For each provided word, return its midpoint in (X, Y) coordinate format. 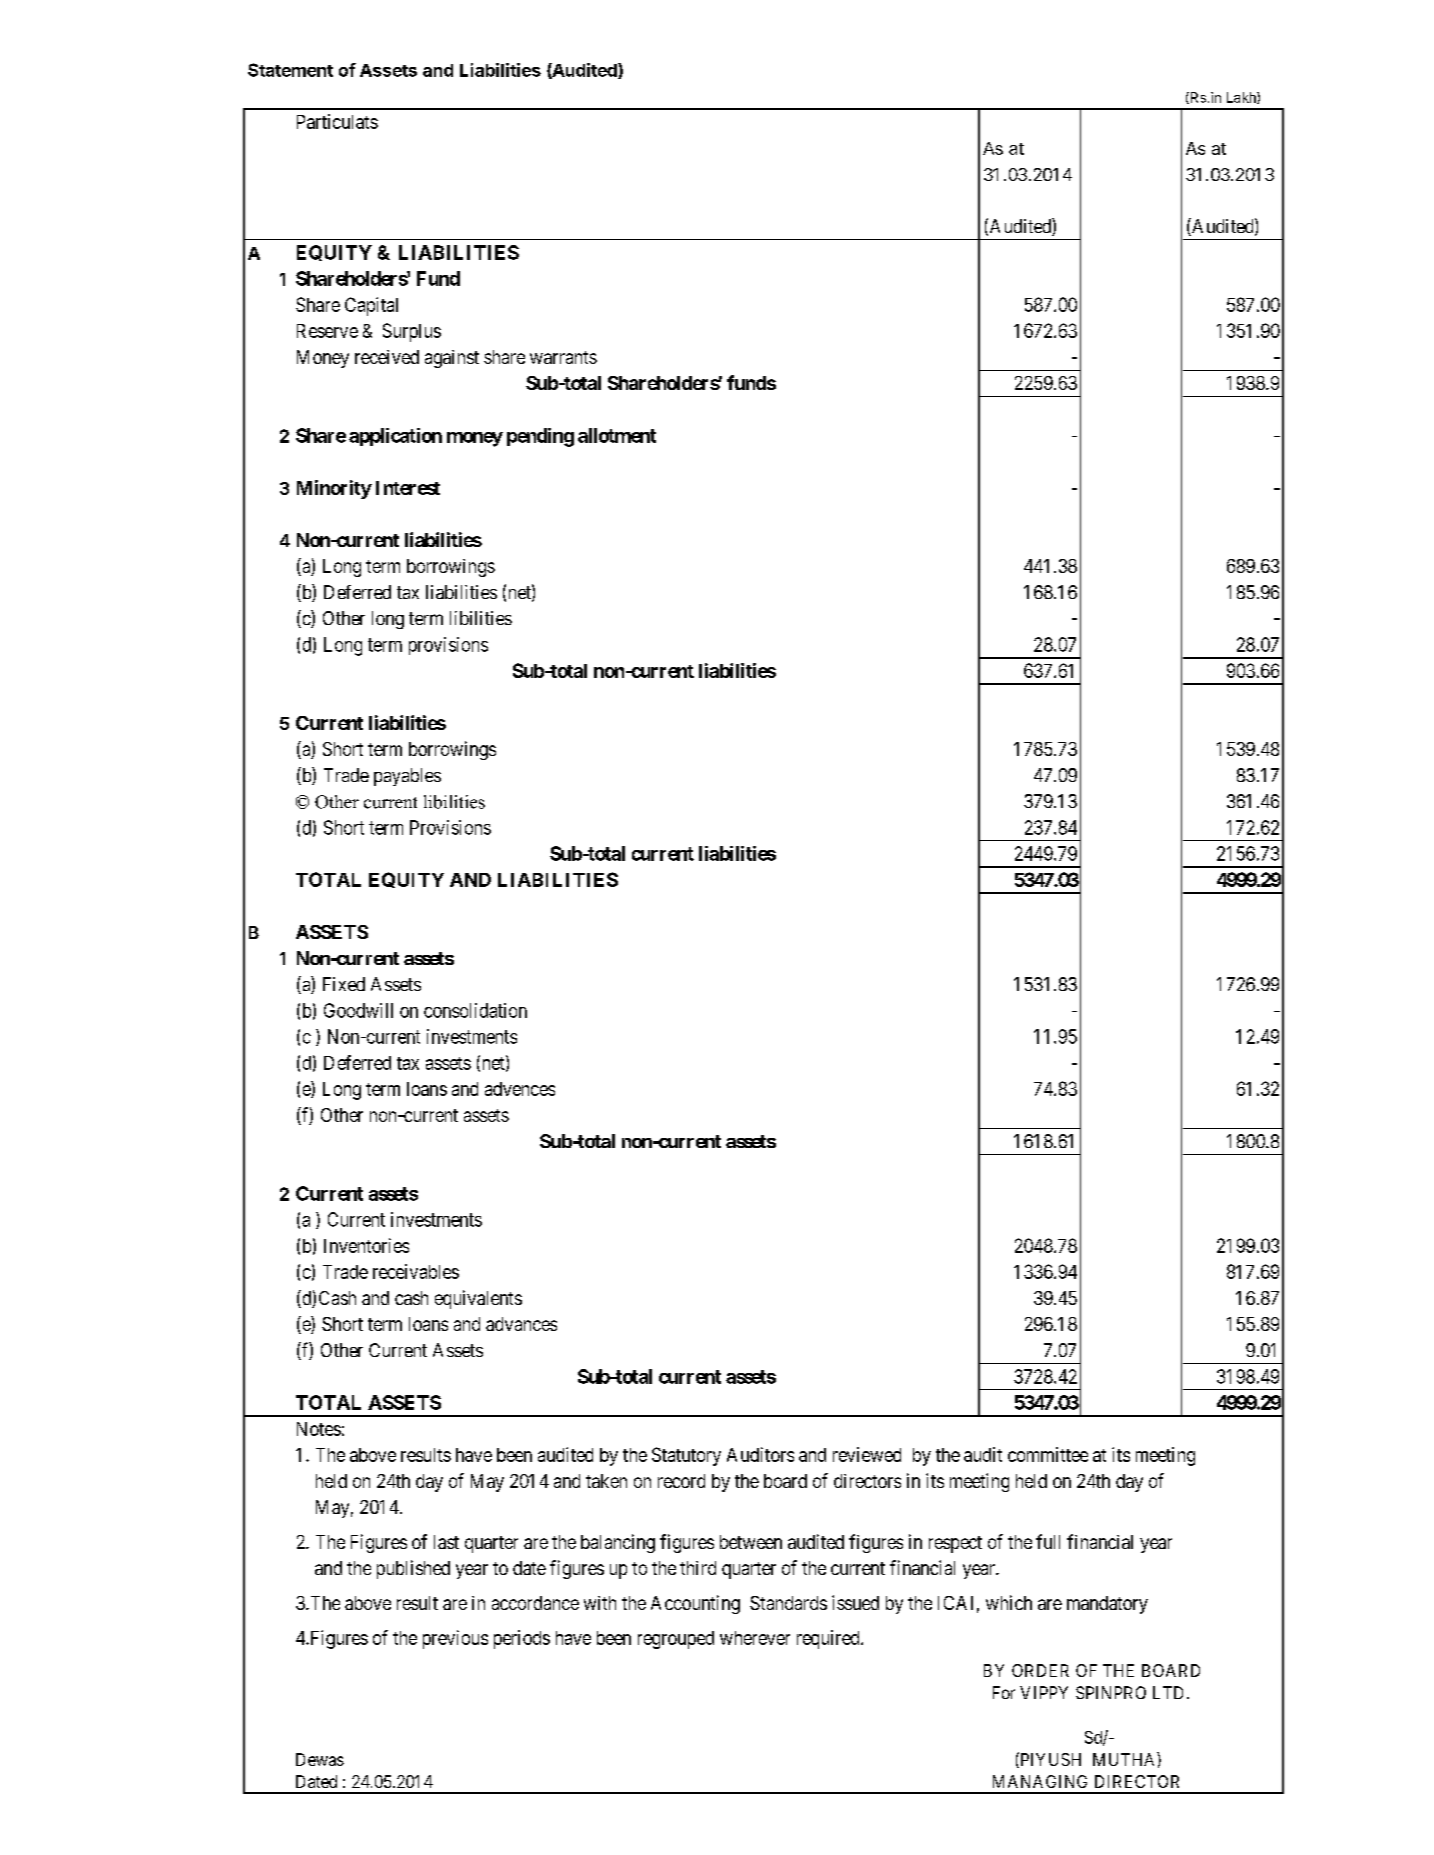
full (1048, 1541)
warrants (563, 357)
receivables (416, 1271)
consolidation (475, 1010)
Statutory (686, 1456)
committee (1048, 1454)
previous (455, 1639)
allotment (617, 435)
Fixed (344, 984)
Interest (408, 488)
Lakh (1242, 98)
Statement (290, 70)
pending (540, 437)
